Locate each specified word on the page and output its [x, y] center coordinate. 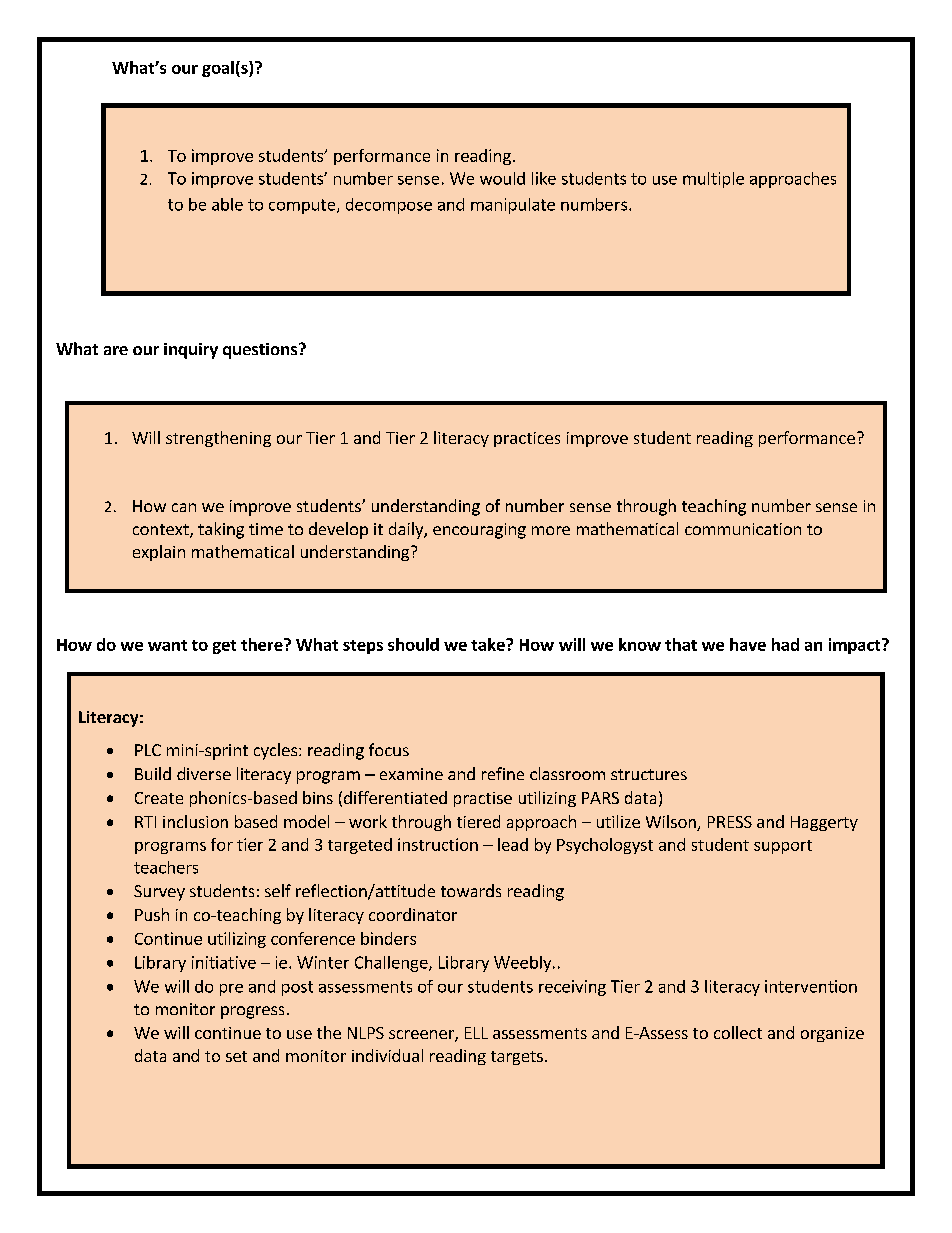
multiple [713, 180]
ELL [476, 1033]
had [785, 644]
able [227, 204]
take [489, 644]
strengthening [218, 439]
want [167, 645]
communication [743, 529]
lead [513, 844]
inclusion [195, 821]
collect [738, 1032]
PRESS [730, 822]
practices [527, 439]
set [236, 1056]
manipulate [513, 206]
